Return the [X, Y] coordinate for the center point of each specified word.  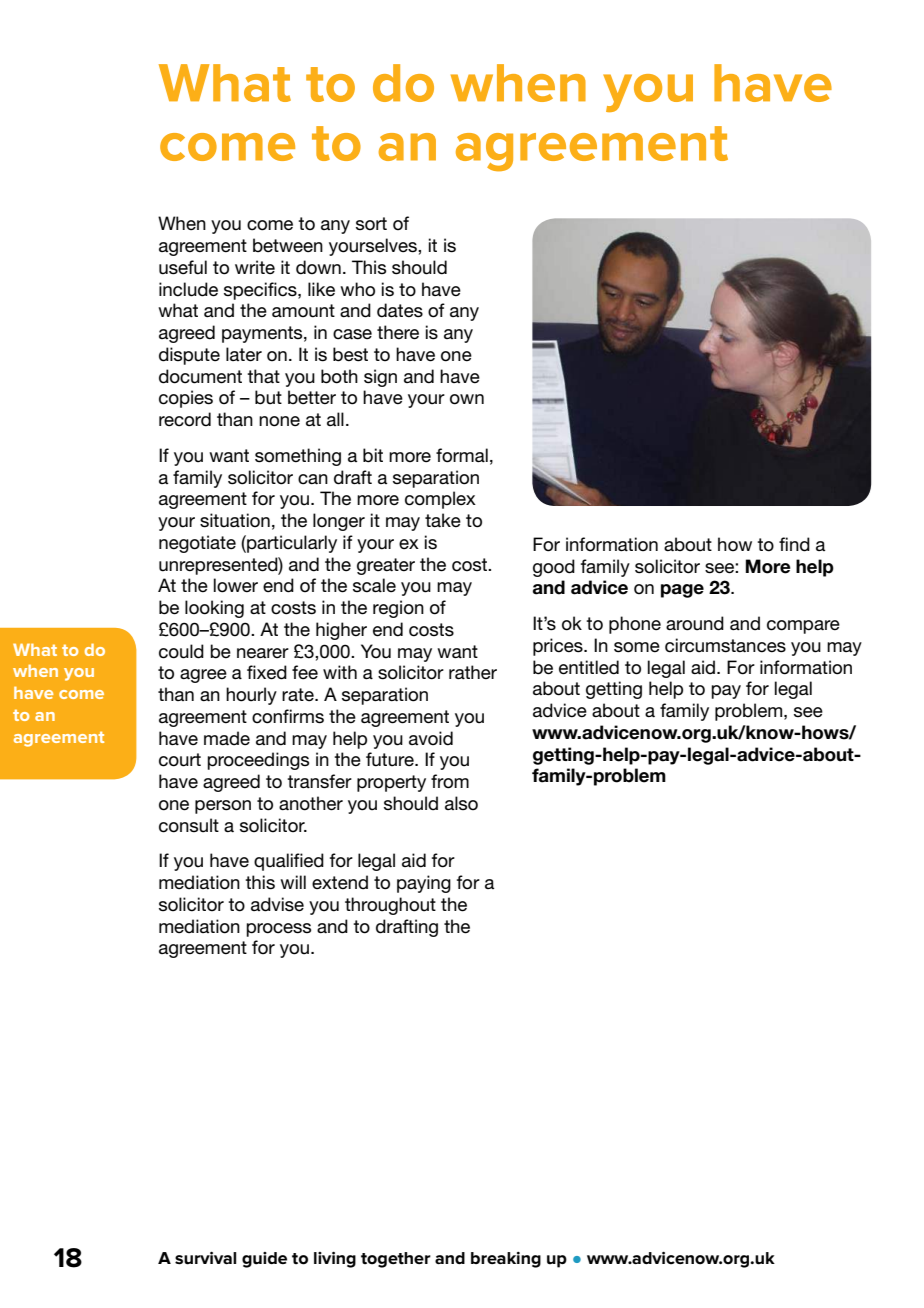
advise [277, 904]
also [461, 803]
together [396, 1260]
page [682, 591]
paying [424, 884]
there [398, 332]
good [554, 568]
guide [264, 1260]
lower [236, 585]
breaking [506, 1260]
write [255, 267]
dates [400, 310]
